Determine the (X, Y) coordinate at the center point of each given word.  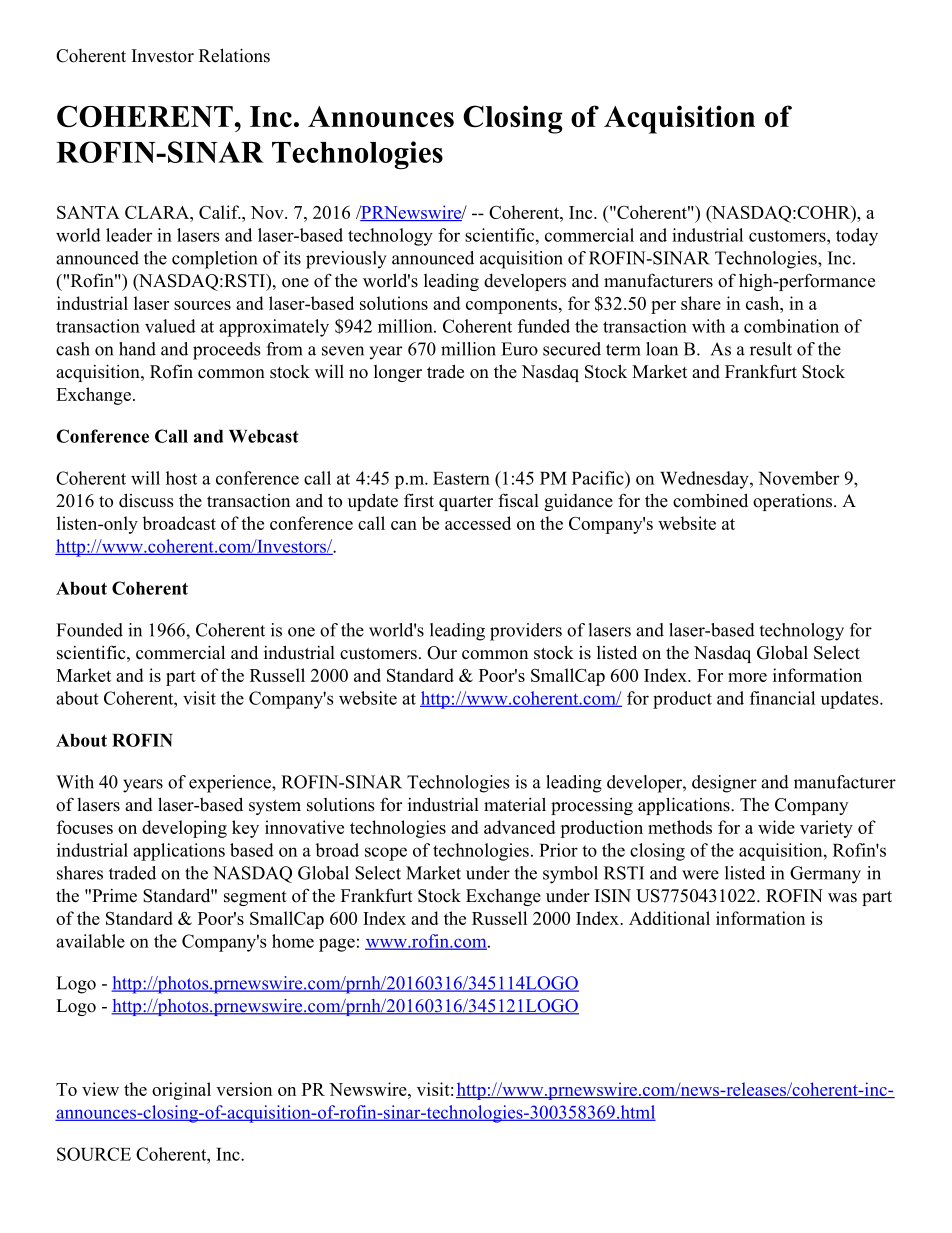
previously (346, 260)
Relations (234, 55)
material (515, 804)
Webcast (264, 436)
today (857, 237)
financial (782, 698)
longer (398, 373)
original (181, 1091)
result (771, 349)
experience (231, 784)
